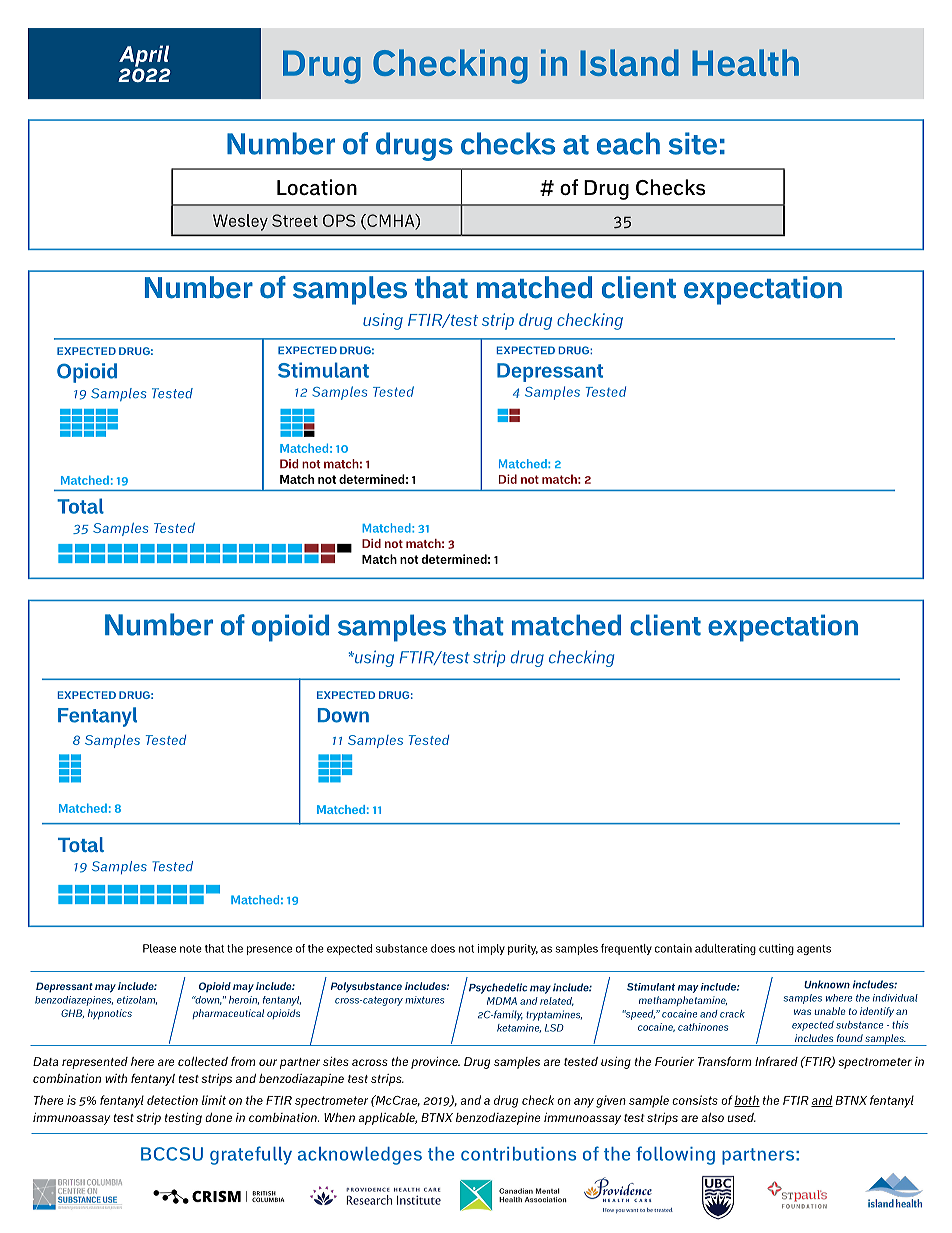 Image resolution: width=952 pixels, height=1233 pixels. What do you see at coordinates (191, 949) in the screenshot?
I see `note` at bounding box center [191, 949].
